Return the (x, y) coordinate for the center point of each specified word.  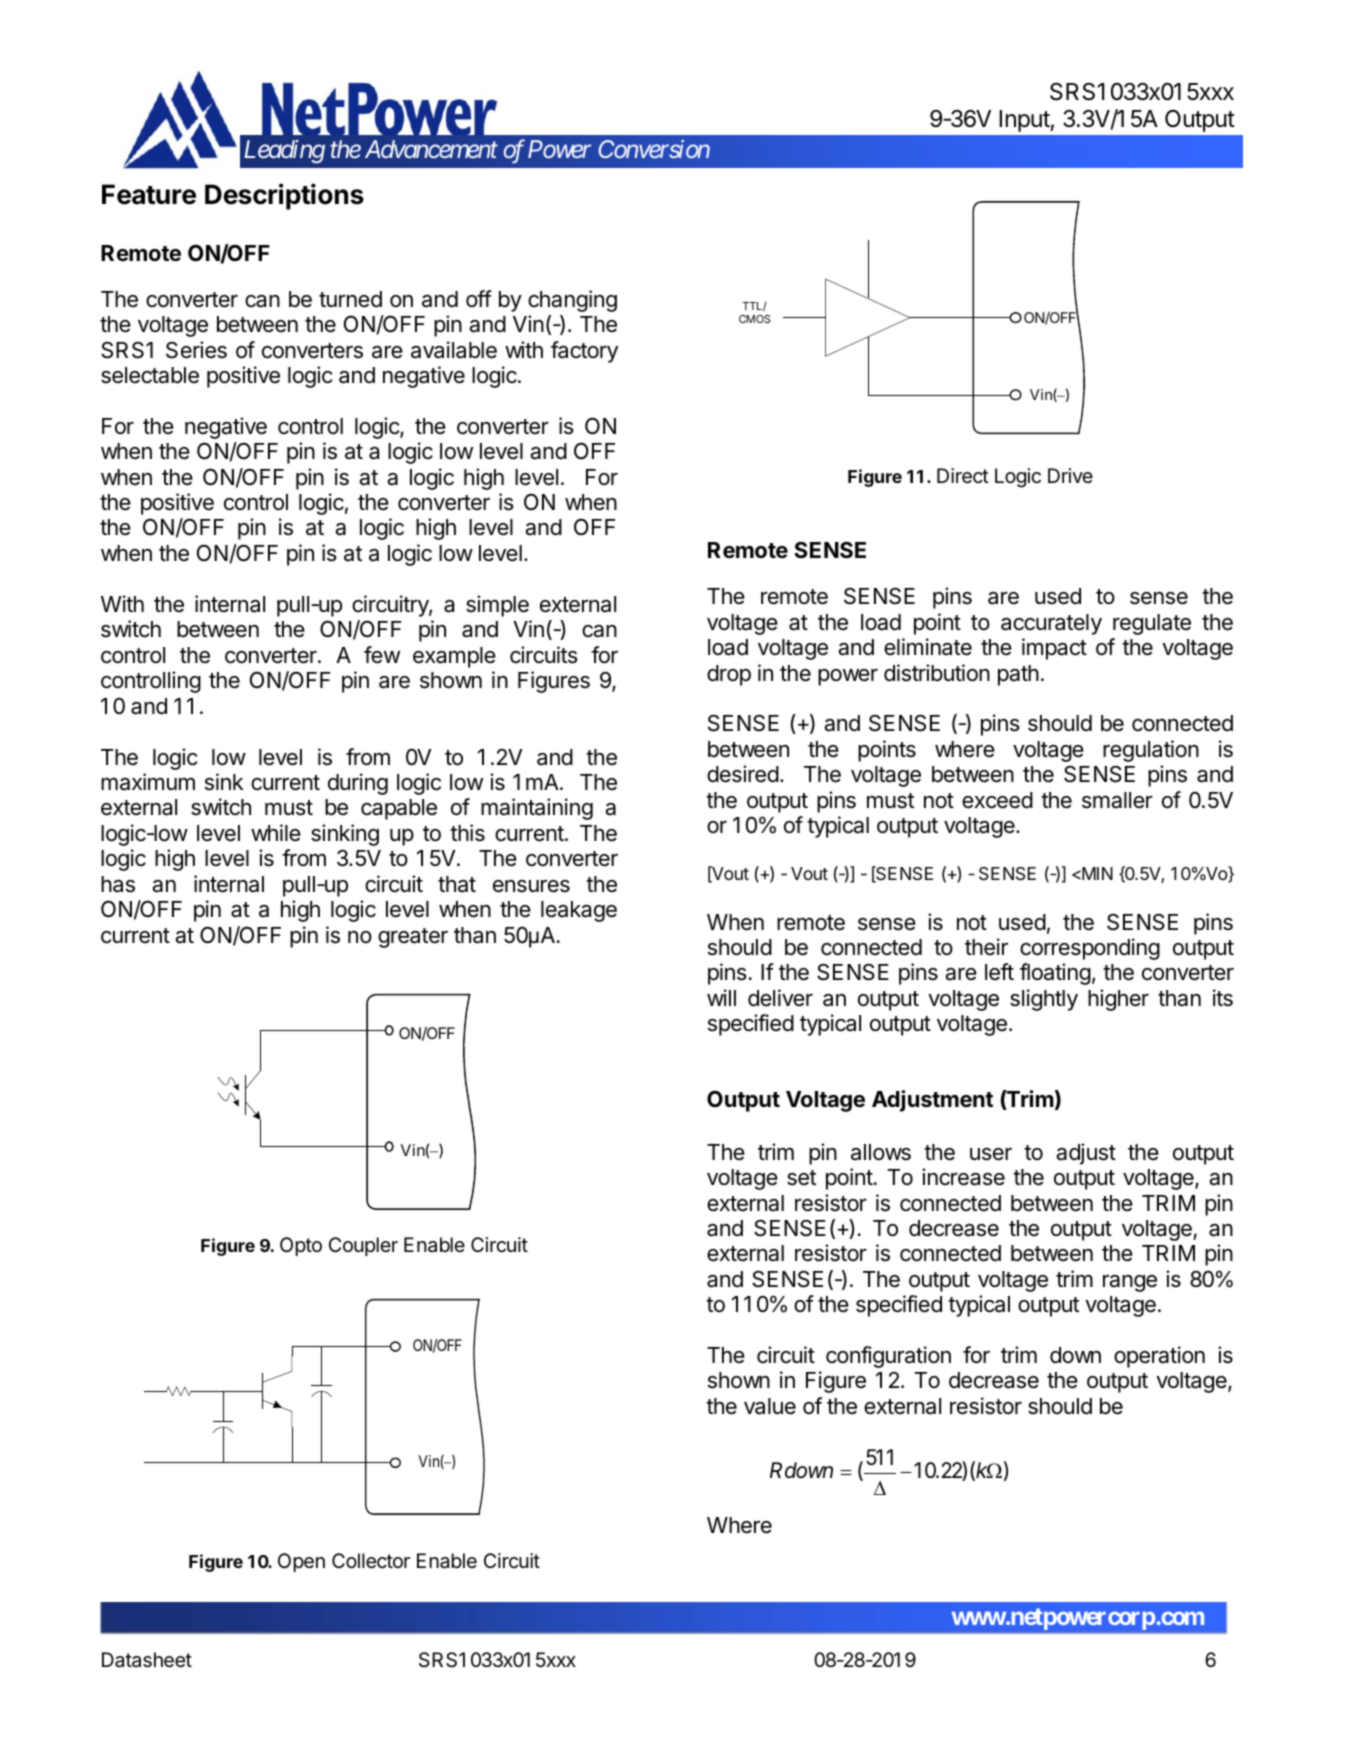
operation (1159, 1357)
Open (301, 1562)
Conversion (654, 149)
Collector (371, 1560)
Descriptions (284, 196)
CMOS (754, 319)
